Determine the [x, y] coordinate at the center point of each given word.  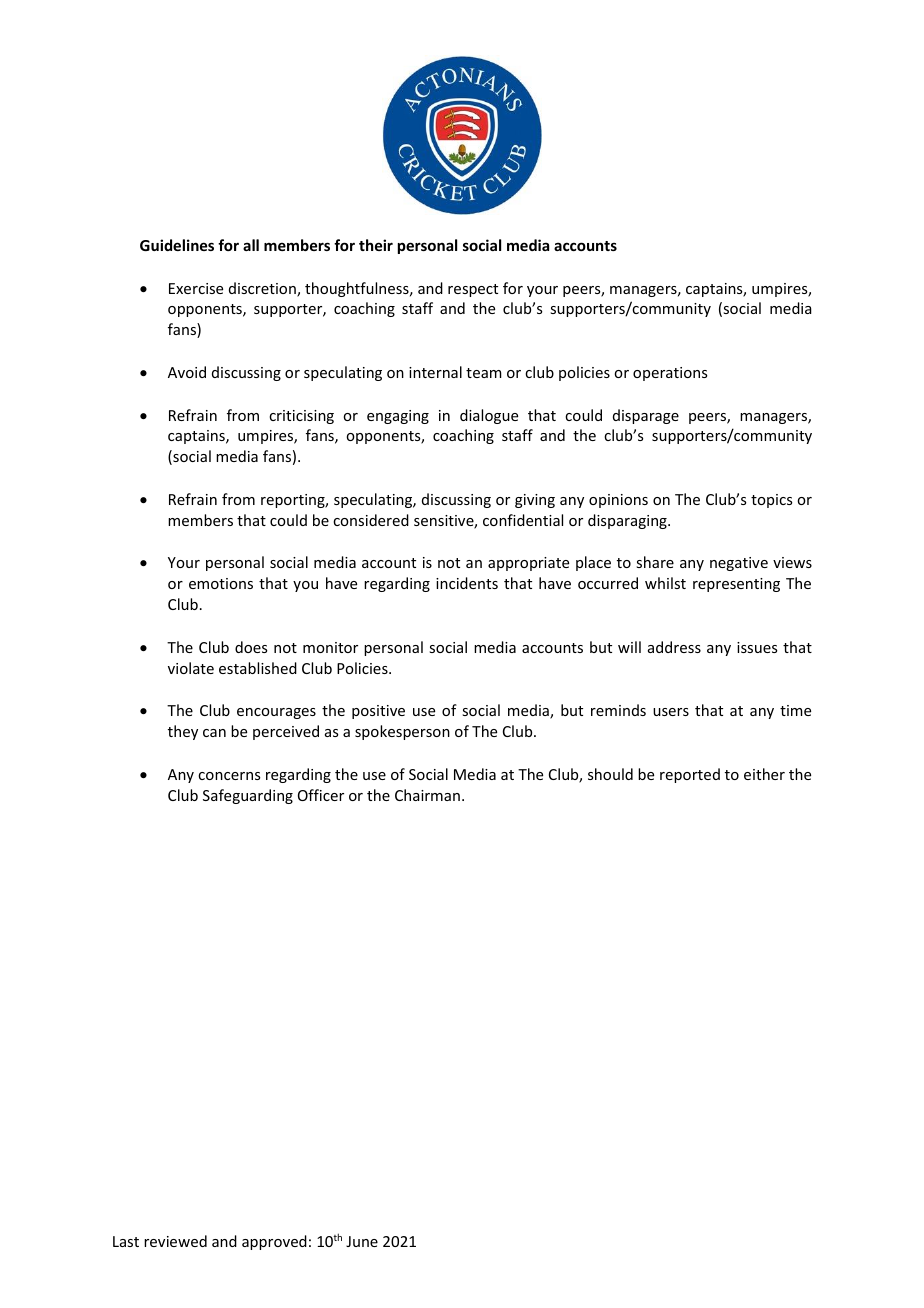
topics [771, 501]
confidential [523, 520]
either [764, 774]
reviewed [175, 1241]
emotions [221, 583]
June [362, 1241]
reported [690, 775]
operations [670, 374]
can [214, 733]
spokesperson [402, 732]
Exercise [196, 288]
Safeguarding [248, 796]
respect [473, 290]
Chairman [427, 795]
